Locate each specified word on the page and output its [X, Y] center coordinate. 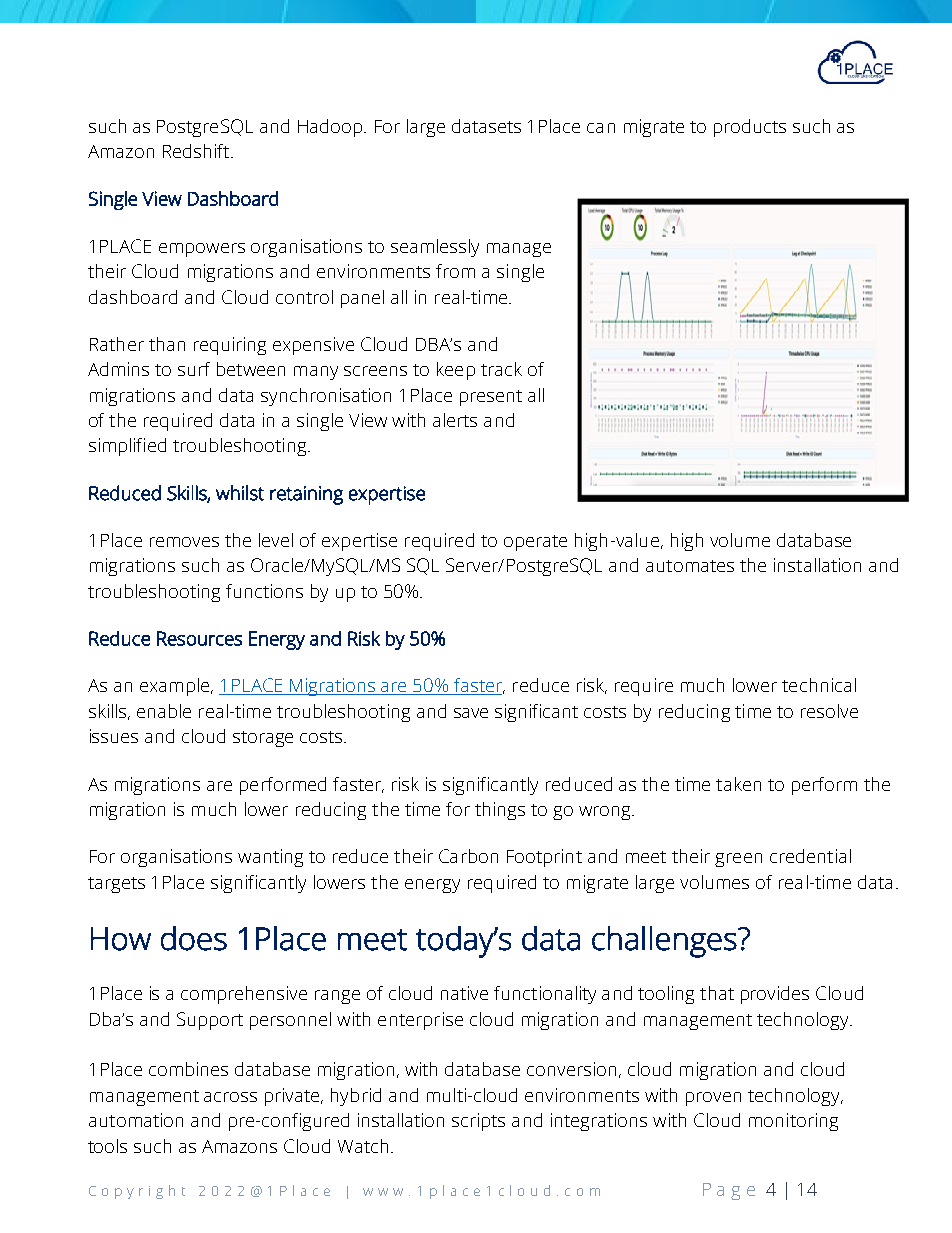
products [750, 128]
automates [690, 566]
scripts [478, 1122]
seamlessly [435, 248]
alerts [455, 420]
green [738, 860]
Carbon [468, 856]
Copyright [137, 1192]
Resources [199, 638]
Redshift [196, 151]
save [471, 713]
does [194, 938]
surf [194, 369]
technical [819, 685]
